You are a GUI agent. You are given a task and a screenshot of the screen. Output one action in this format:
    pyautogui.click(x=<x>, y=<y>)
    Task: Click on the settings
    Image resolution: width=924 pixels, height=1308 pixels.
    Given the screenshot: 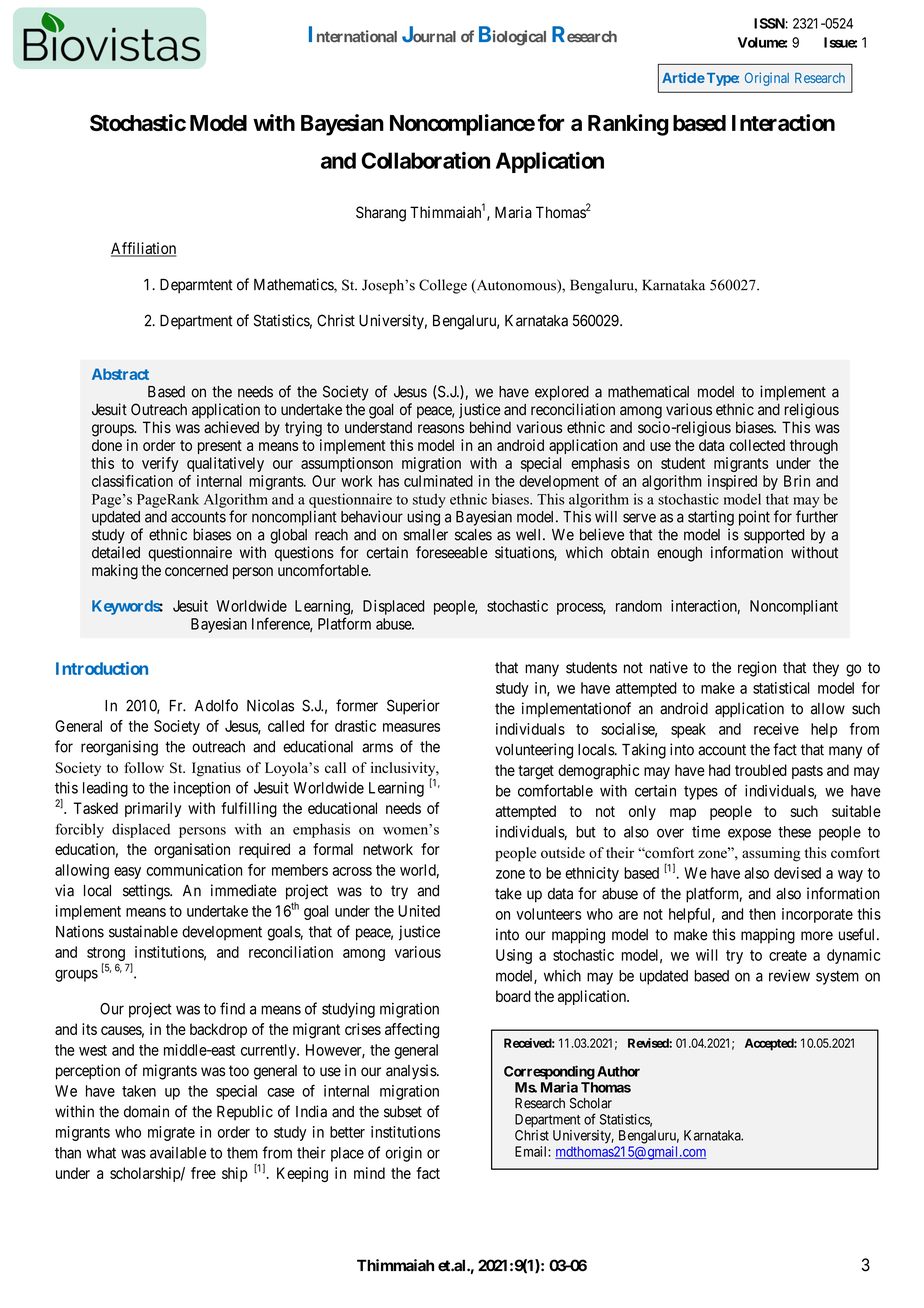 What is the action you would take?
    pyautogui.click(x=147, y=892)
